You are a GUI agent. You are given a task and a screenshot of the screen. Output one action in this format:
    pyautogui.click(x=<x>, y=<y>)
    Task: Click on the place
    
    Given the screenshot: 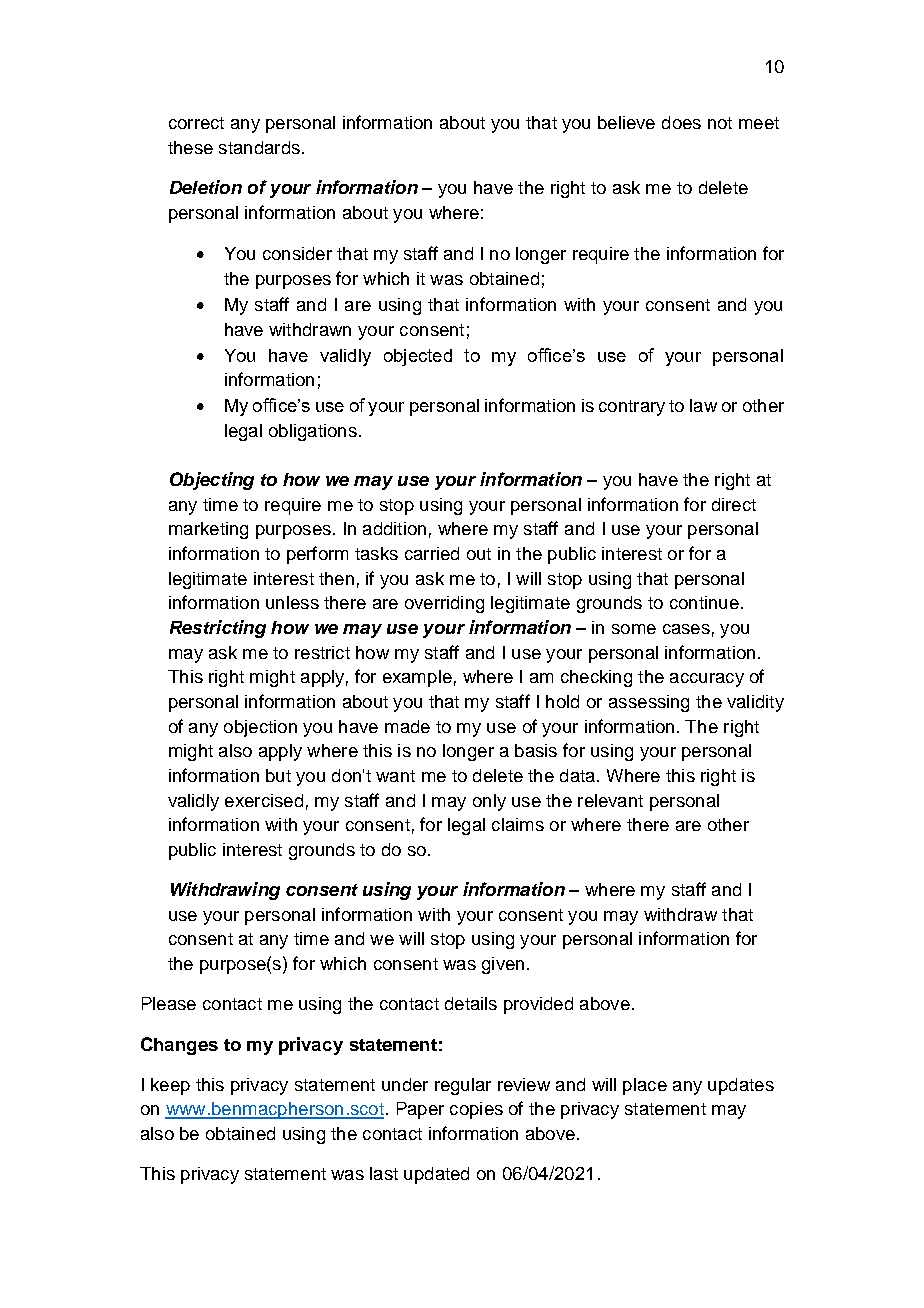 What is the action you would take?
    pyautogui.click(x=645, y=1086)
